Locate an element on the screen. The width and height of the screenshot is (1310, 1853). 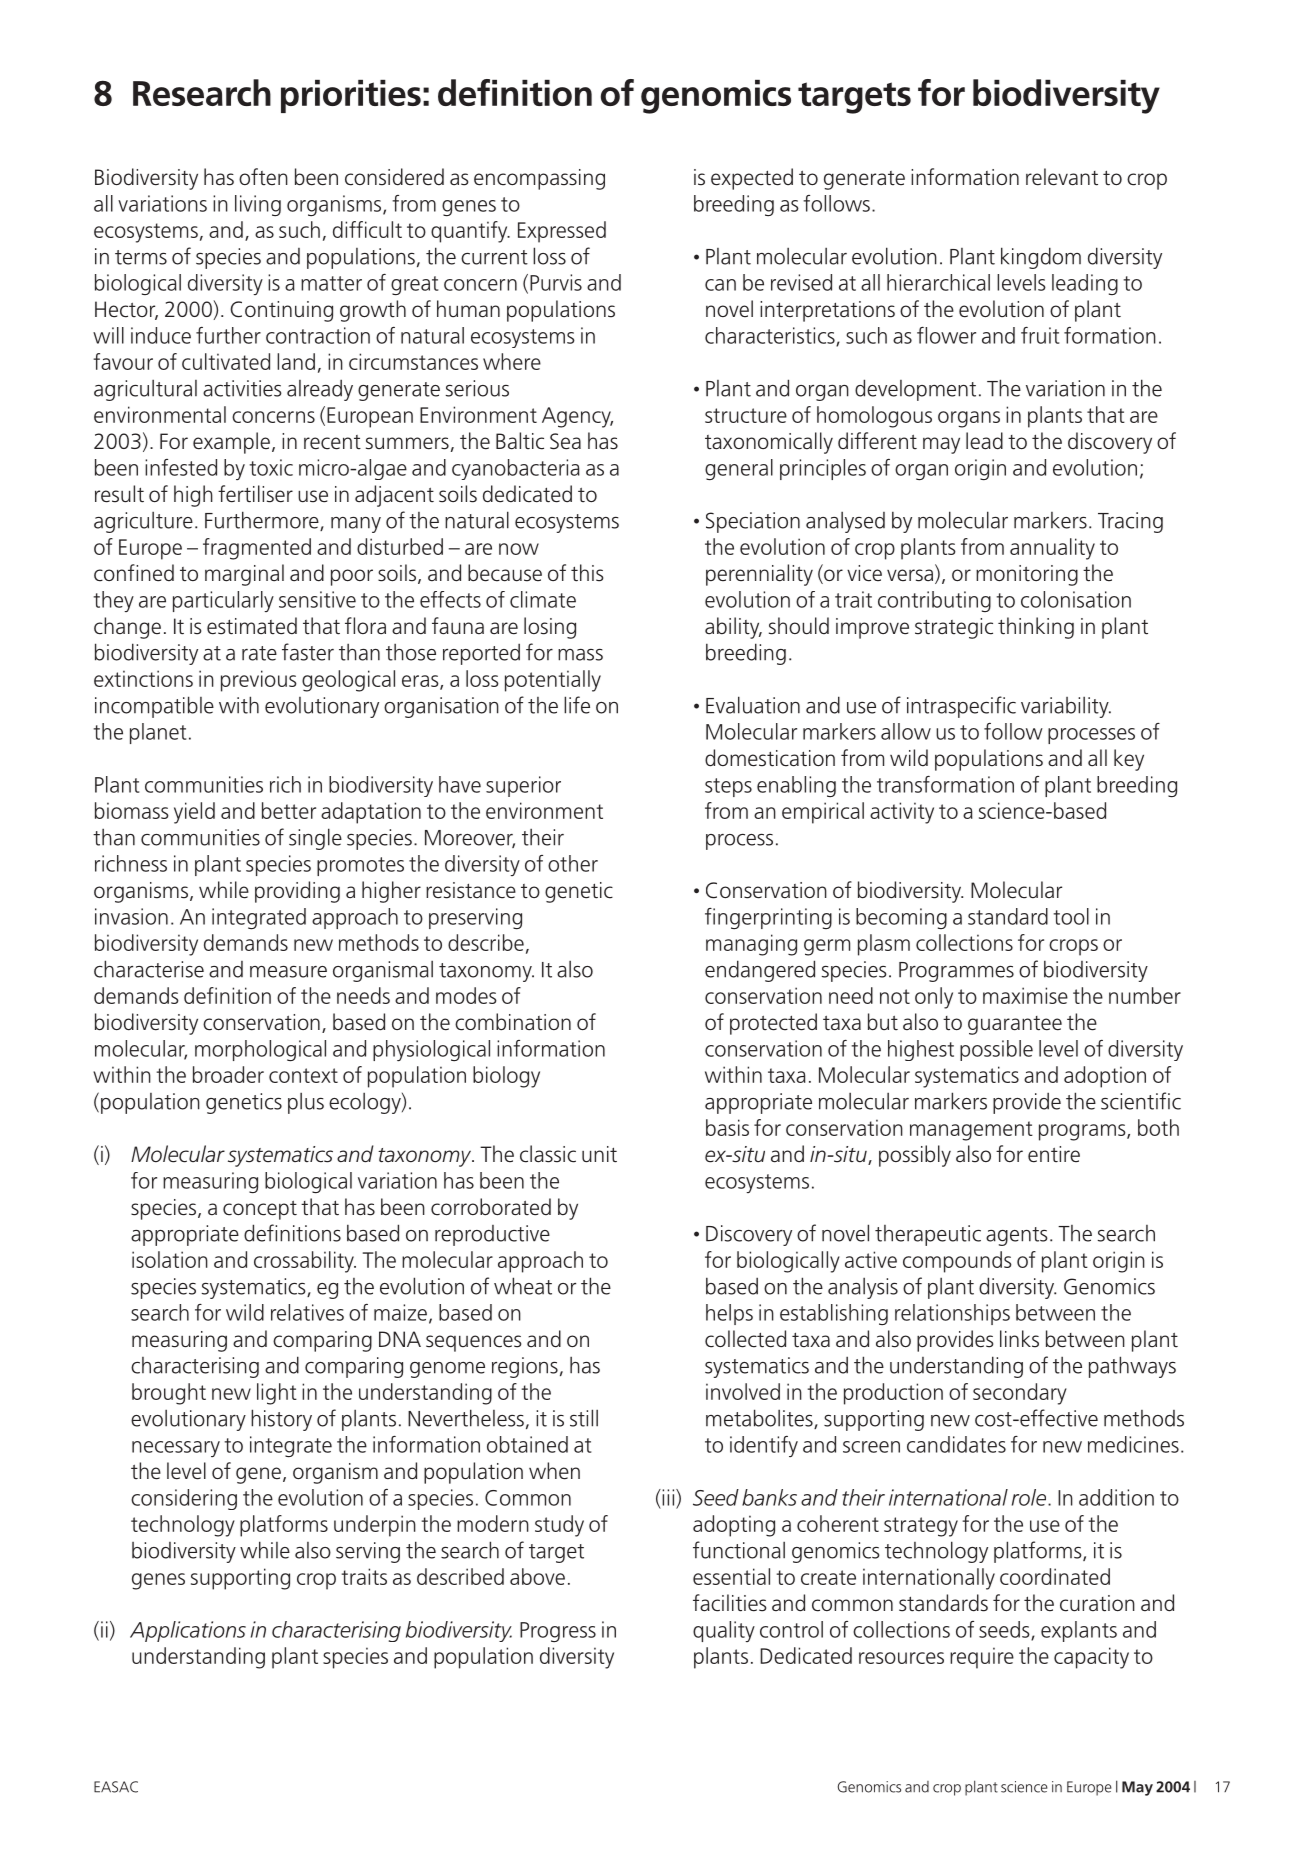
combination is located at coordinates (513, 1022).
